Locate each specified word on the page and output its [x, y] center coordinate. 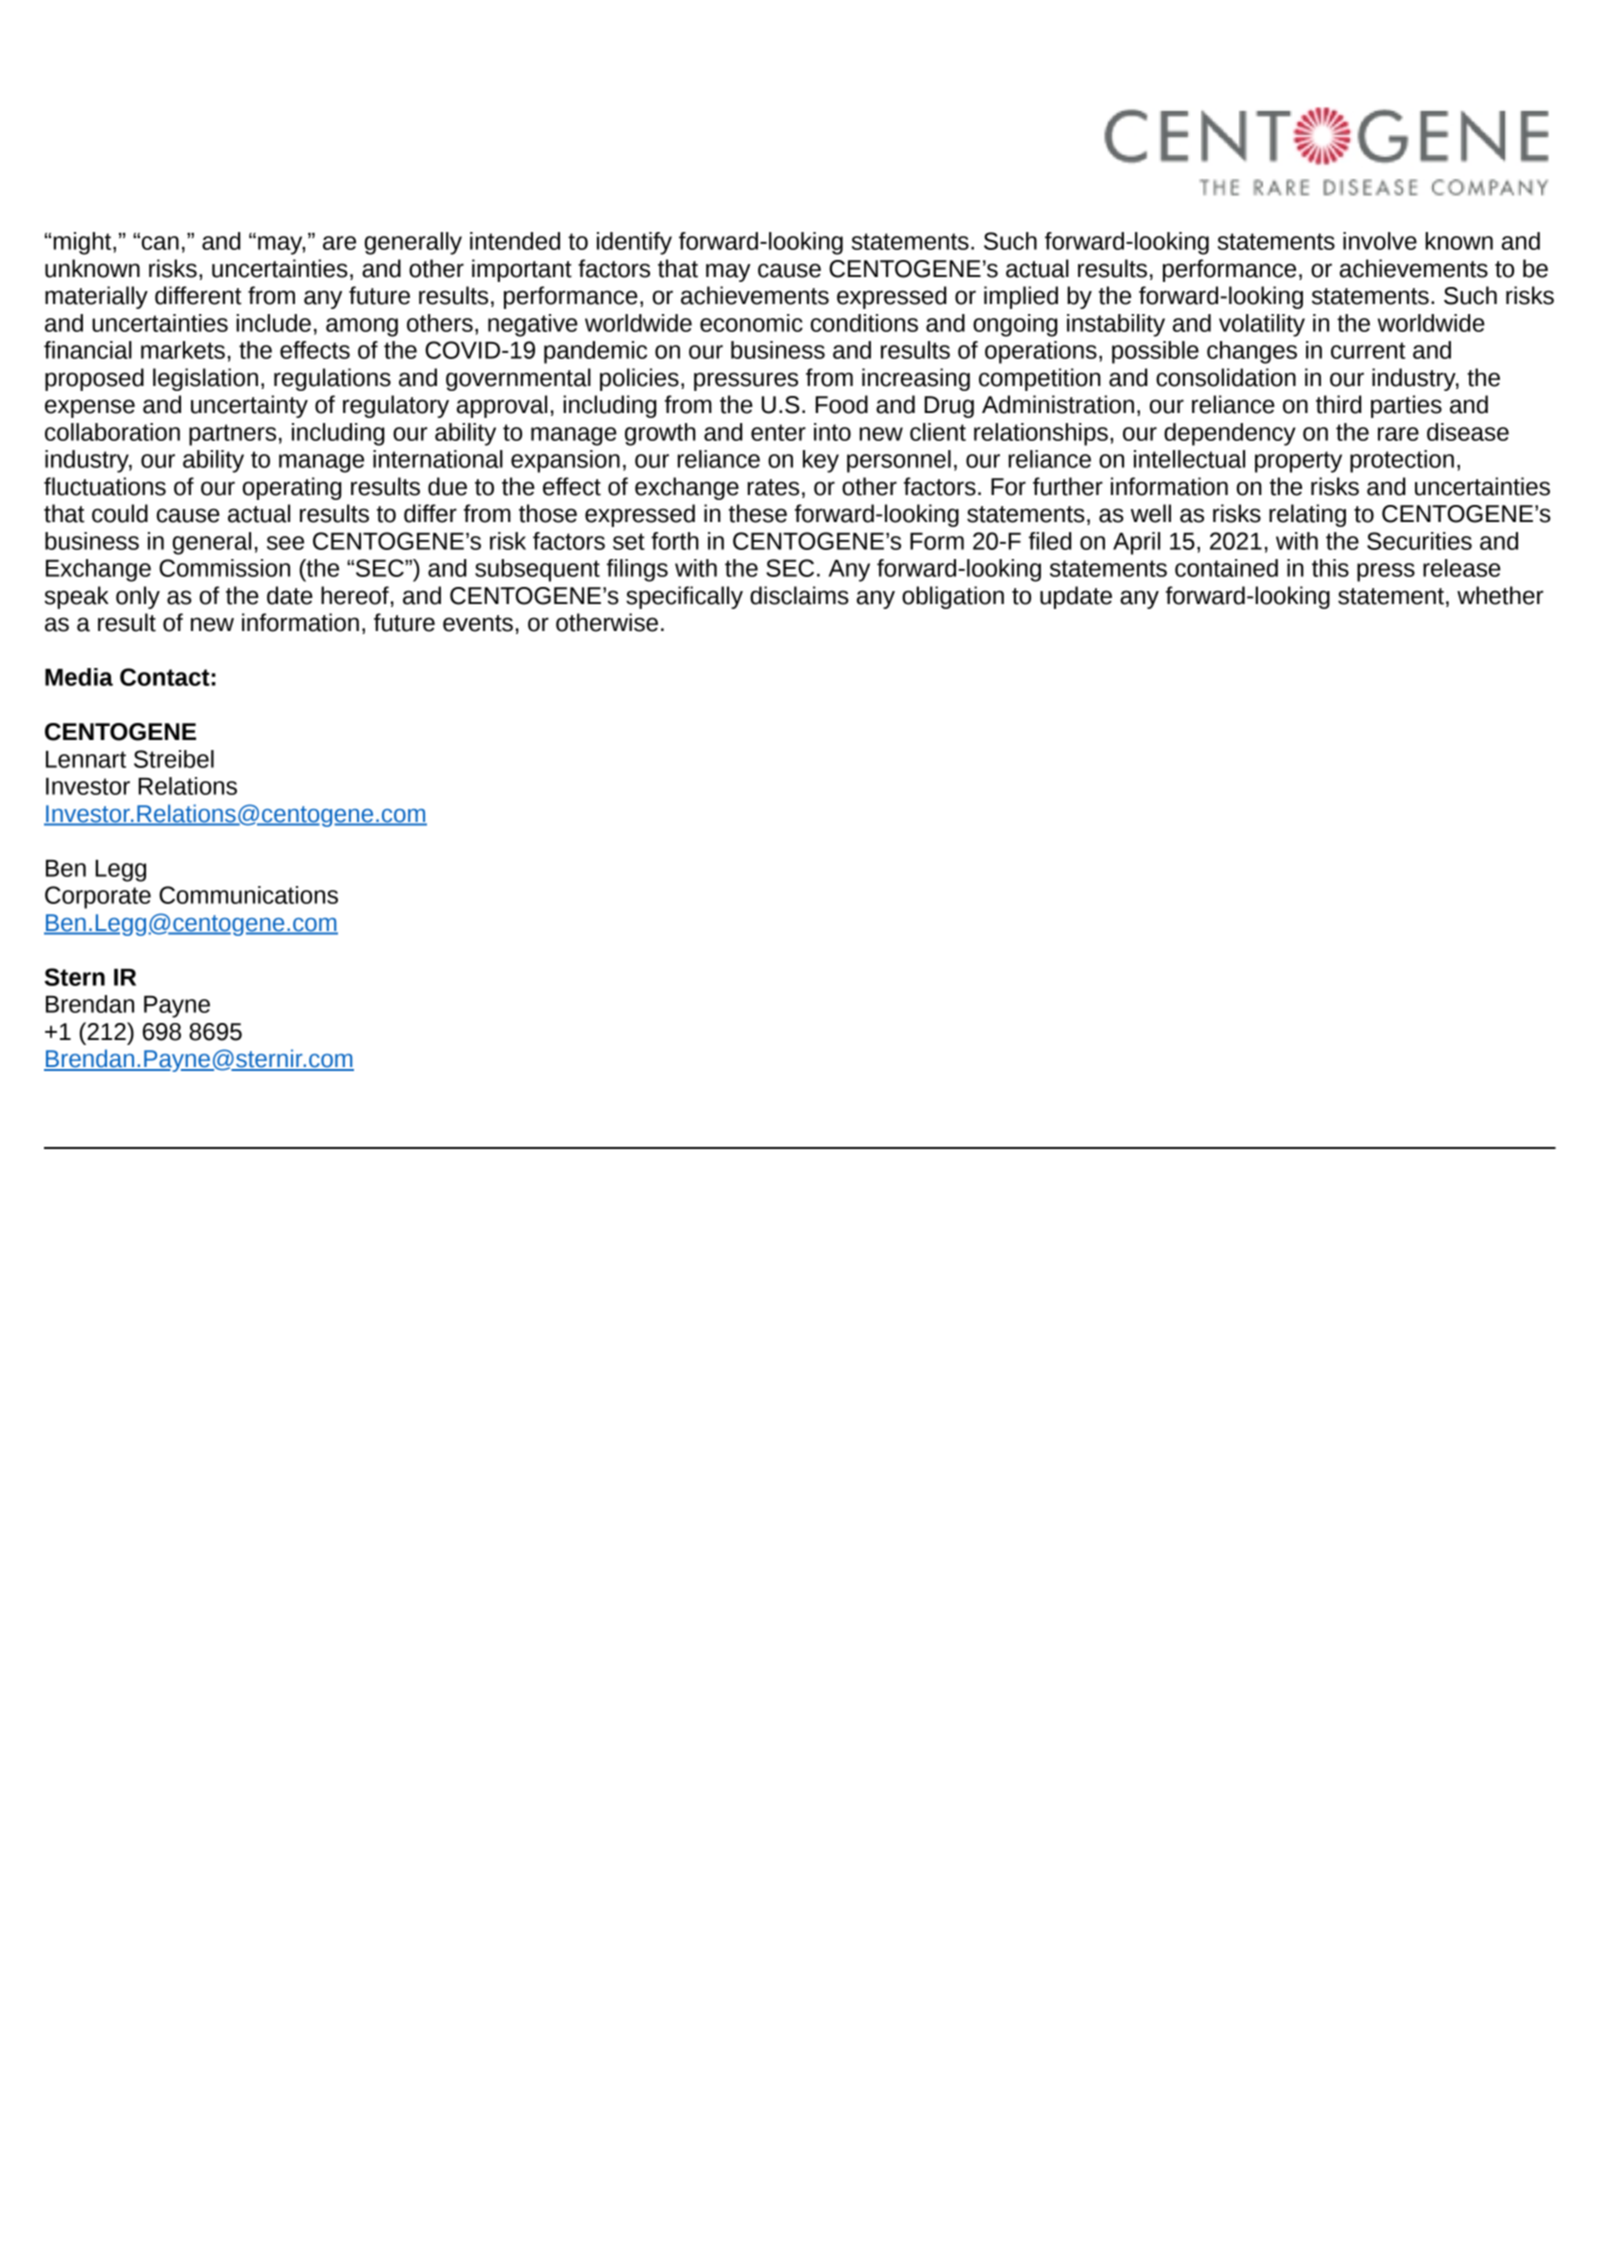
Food [841, 404]
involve [1380, 241]
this [1330, 568]
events [478, 623]
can [160, 243]
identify [634, 243]
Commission [224, 568]
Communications [248, 895]
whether [1500, 595]
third [1339, 404]
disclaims [799, 595]
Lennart [86, 759]
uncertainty [249, 406]
